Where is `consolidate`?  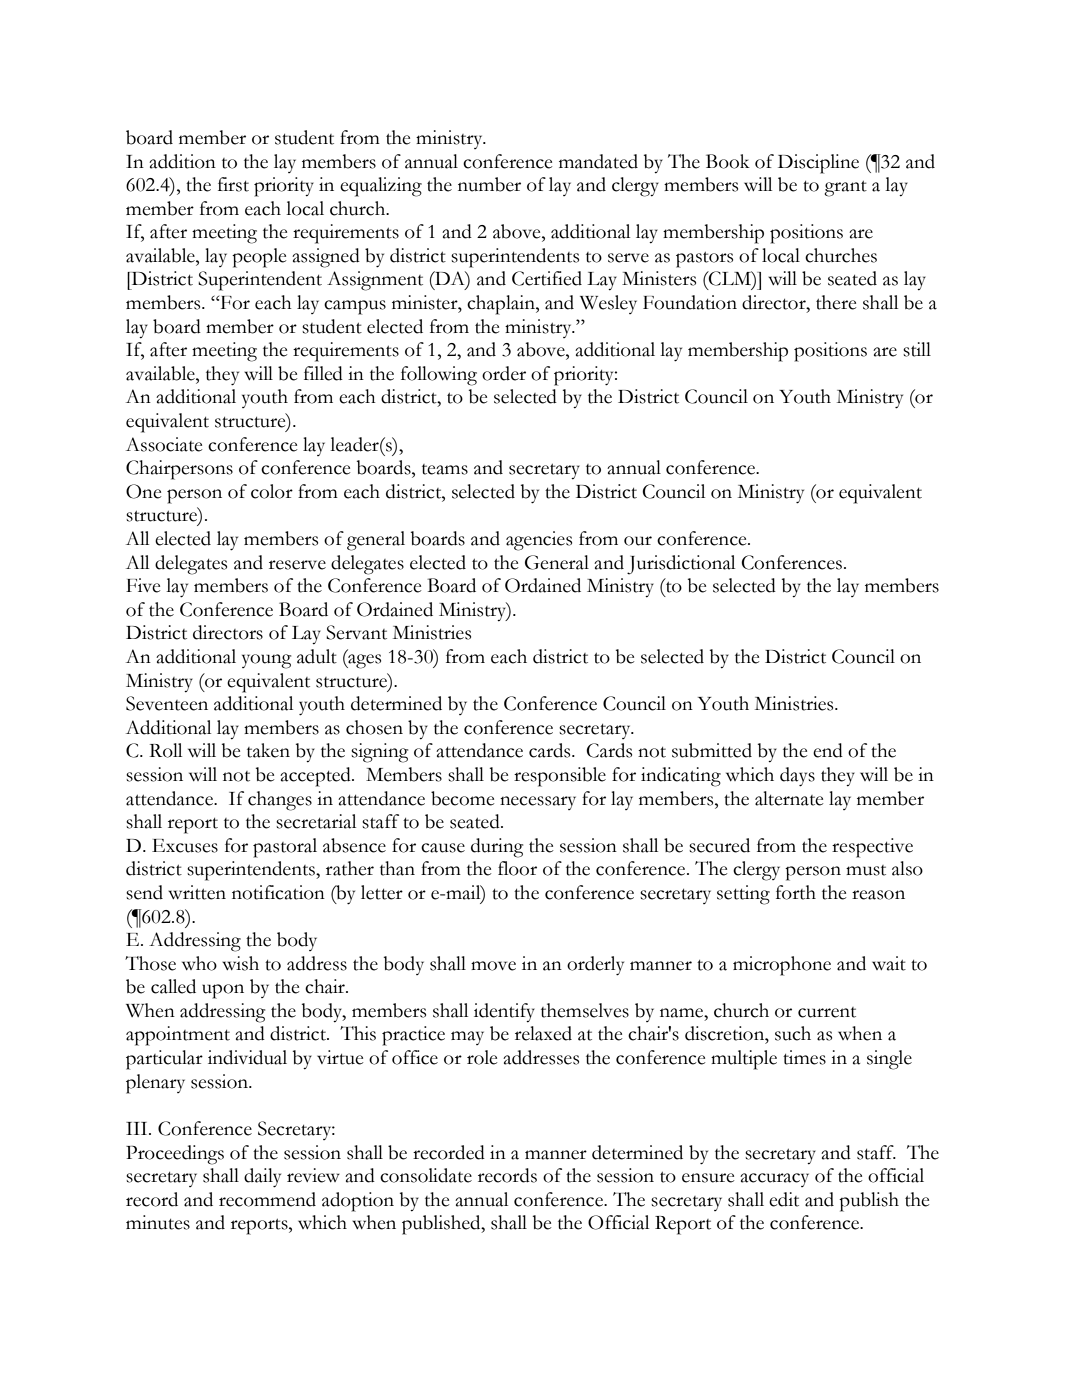
consolidate is located at coordinates (426, 1175).
